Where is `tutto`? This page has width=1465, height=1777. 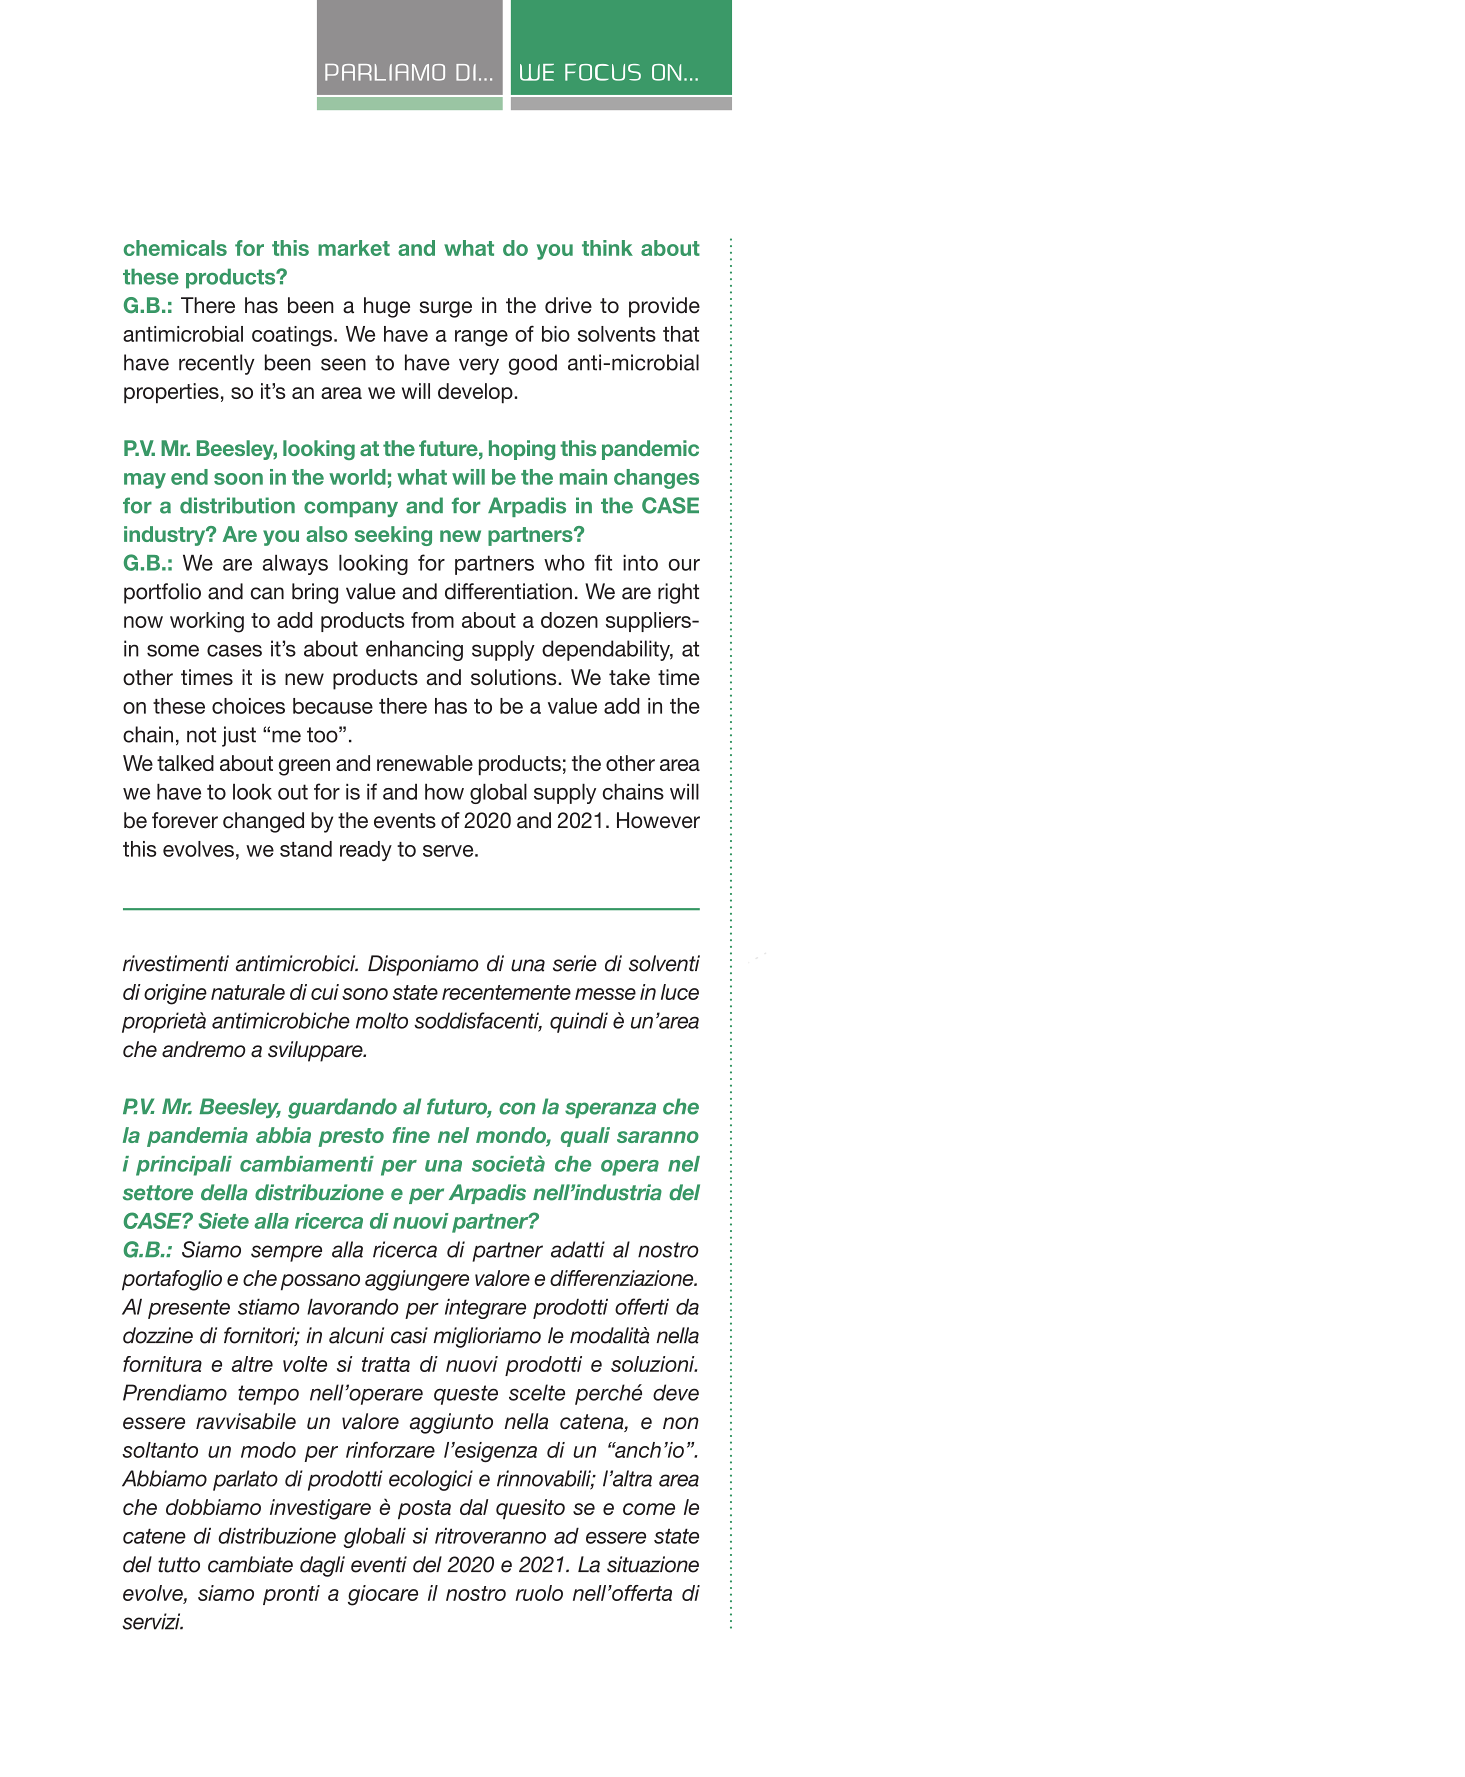 tutto is located at coordinates (179, 1565).
